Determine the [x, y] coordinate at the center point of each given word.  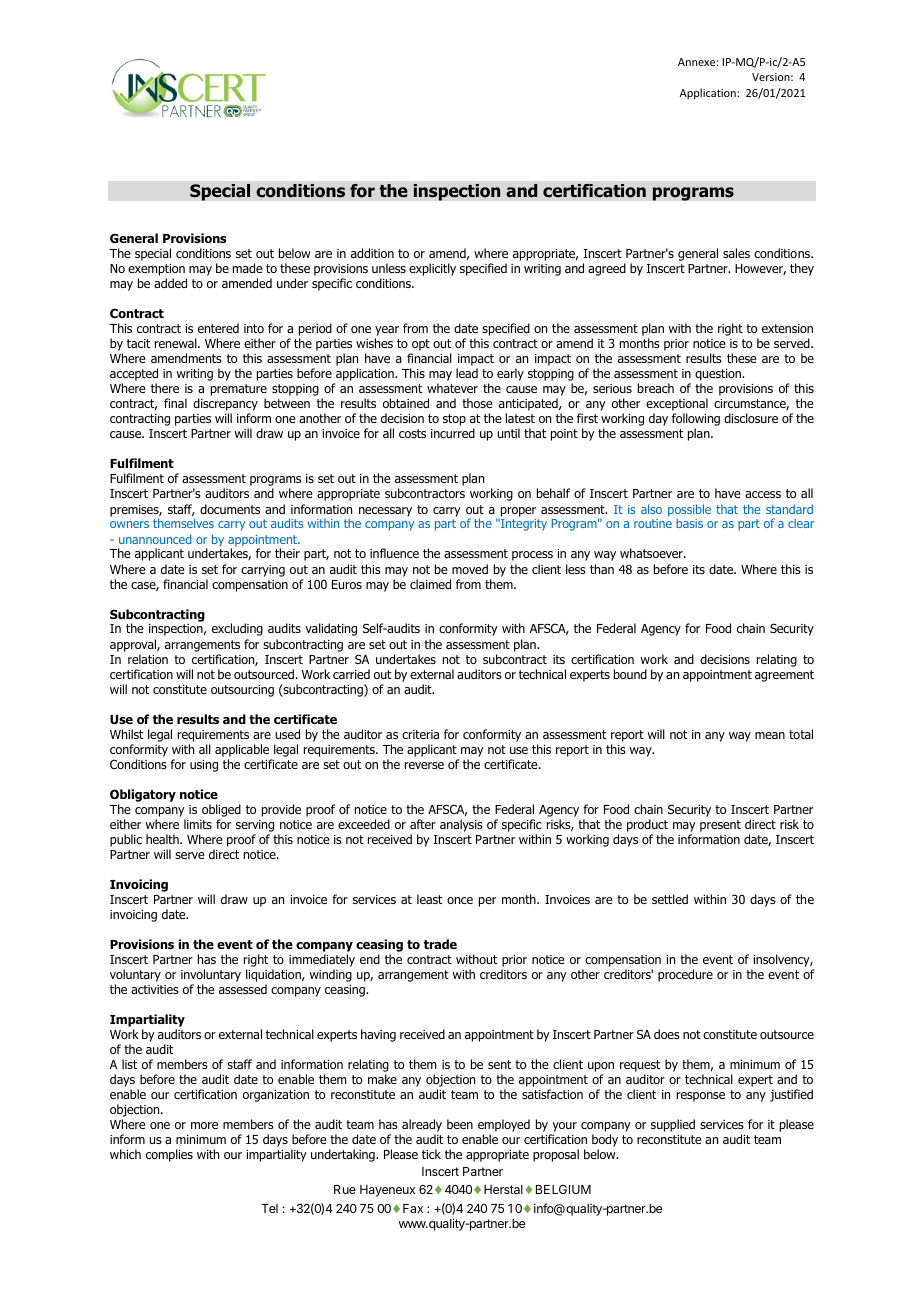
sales [736, 253]
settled [670, 899]
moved [470, 569]
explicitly [432, 269]
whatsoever [652, 553]
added [170, 283]
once [460, 900]
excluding [237, 629]
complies [169, 1155]
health [163, 839]
